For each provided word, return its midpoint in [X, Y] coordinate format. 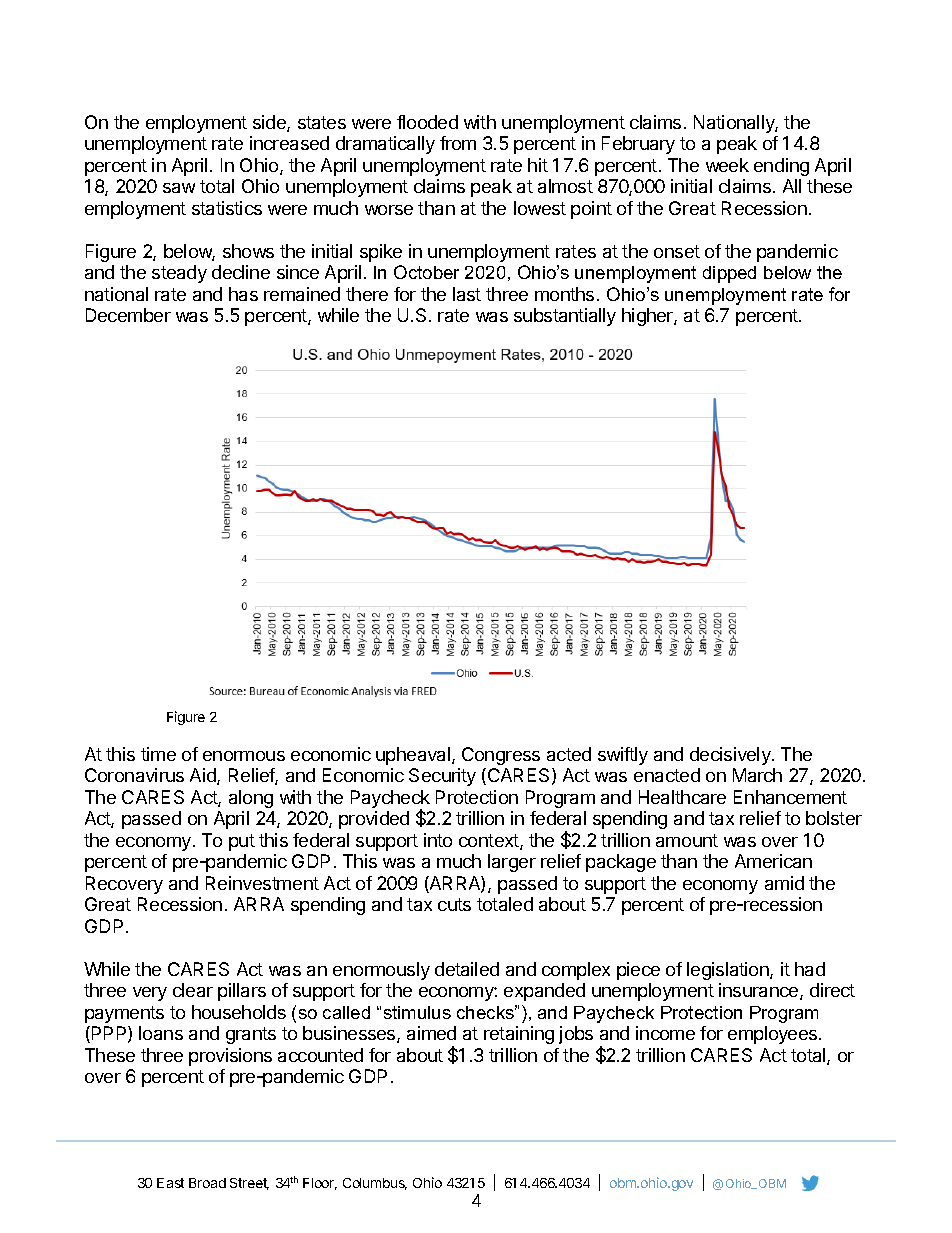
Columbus [375, 1184]
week [727, 165]
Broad [207, 1183]
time [158, 754]
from [458, 143]
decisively [731, 756]
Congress [501, 756]
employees [774, 1035]
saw [179, 188]
